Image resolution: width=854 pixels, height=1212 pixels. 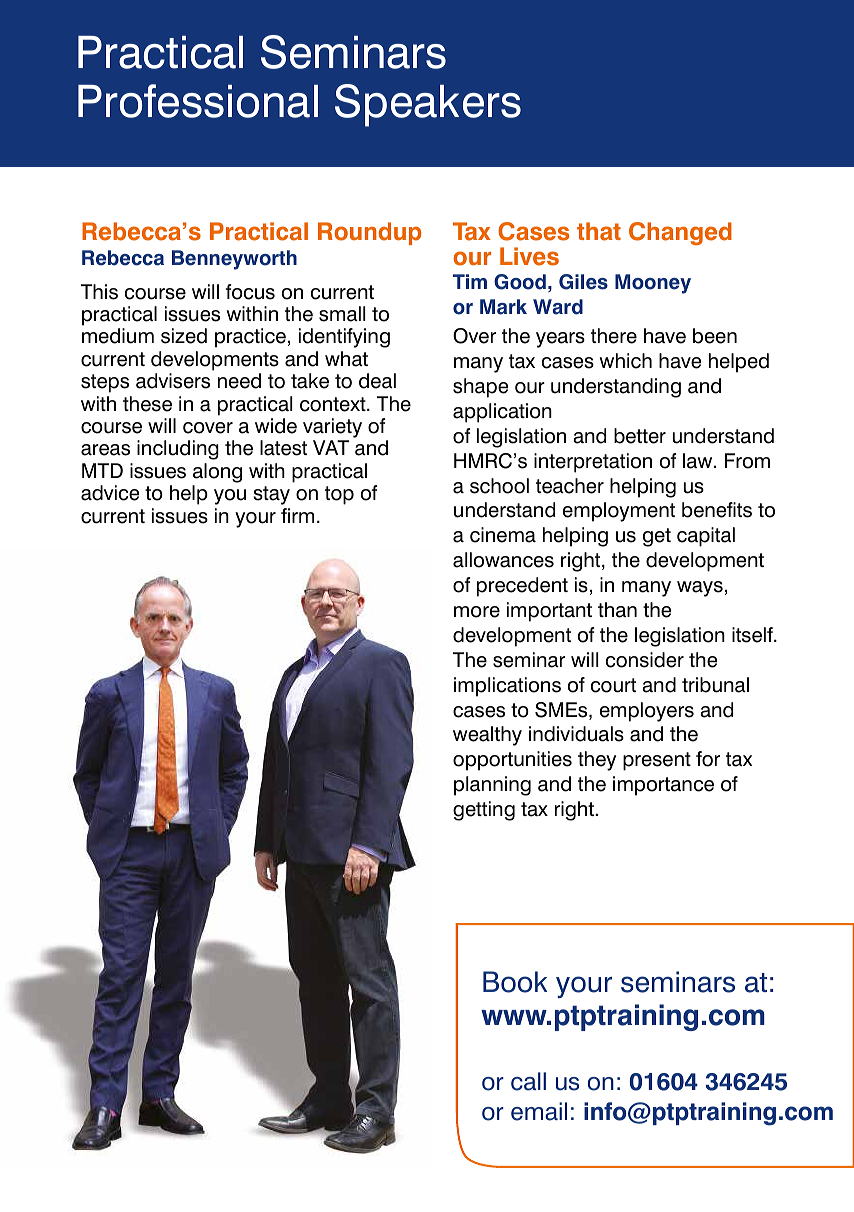 What do you see at coordinates (173, 381) in the screenshot?
I see `advisers` at bounding box center [173, 381].
